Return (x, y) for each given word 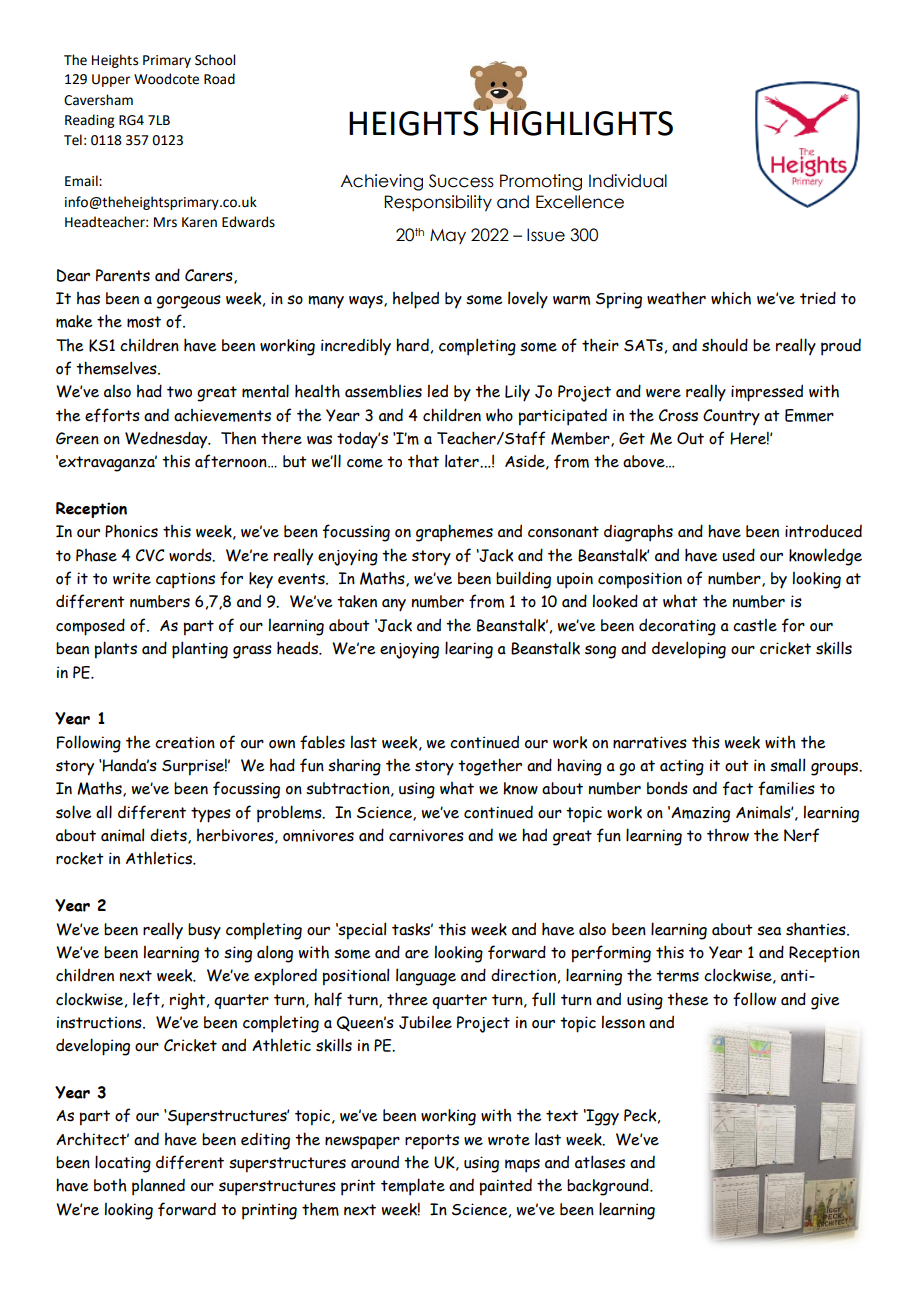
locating (123, 1164)
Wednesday (167, 440)
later (463, 461)
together (490, 767)
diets (169, 836)
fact (738, 788)
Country (731, 417)
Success (461, 181)
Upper (111, 80)
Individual (628, 181)
